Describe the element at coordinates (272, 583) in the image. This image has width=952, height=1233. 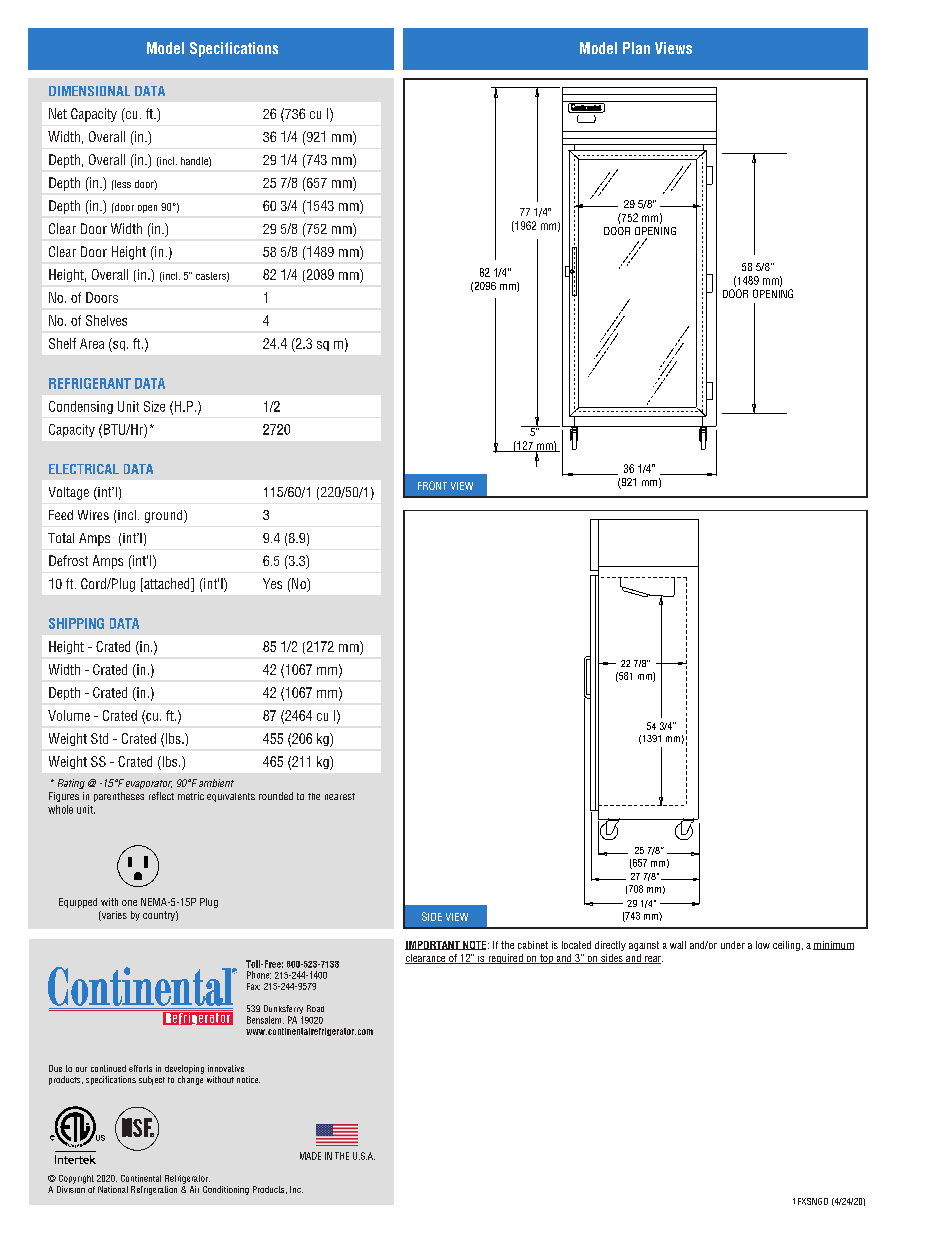
I see `Yes` at that location.
